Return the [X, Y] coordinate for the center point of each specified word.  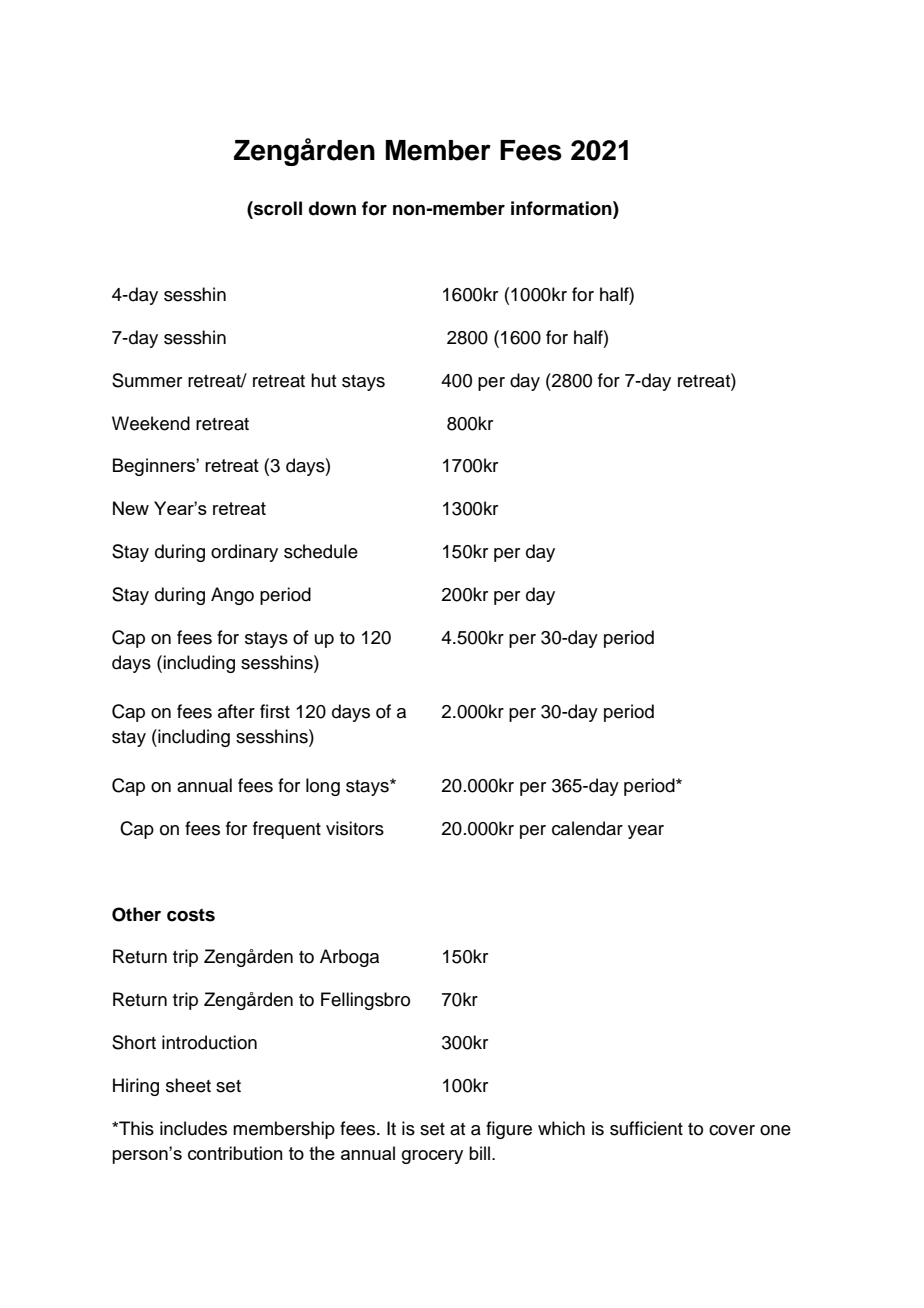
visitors [355, 828]
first [275, 711]
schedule [321, 551]
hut [323, 380]
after [236, 711]
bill [479, 1153]
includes [193, 1128]
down [332, 208]
